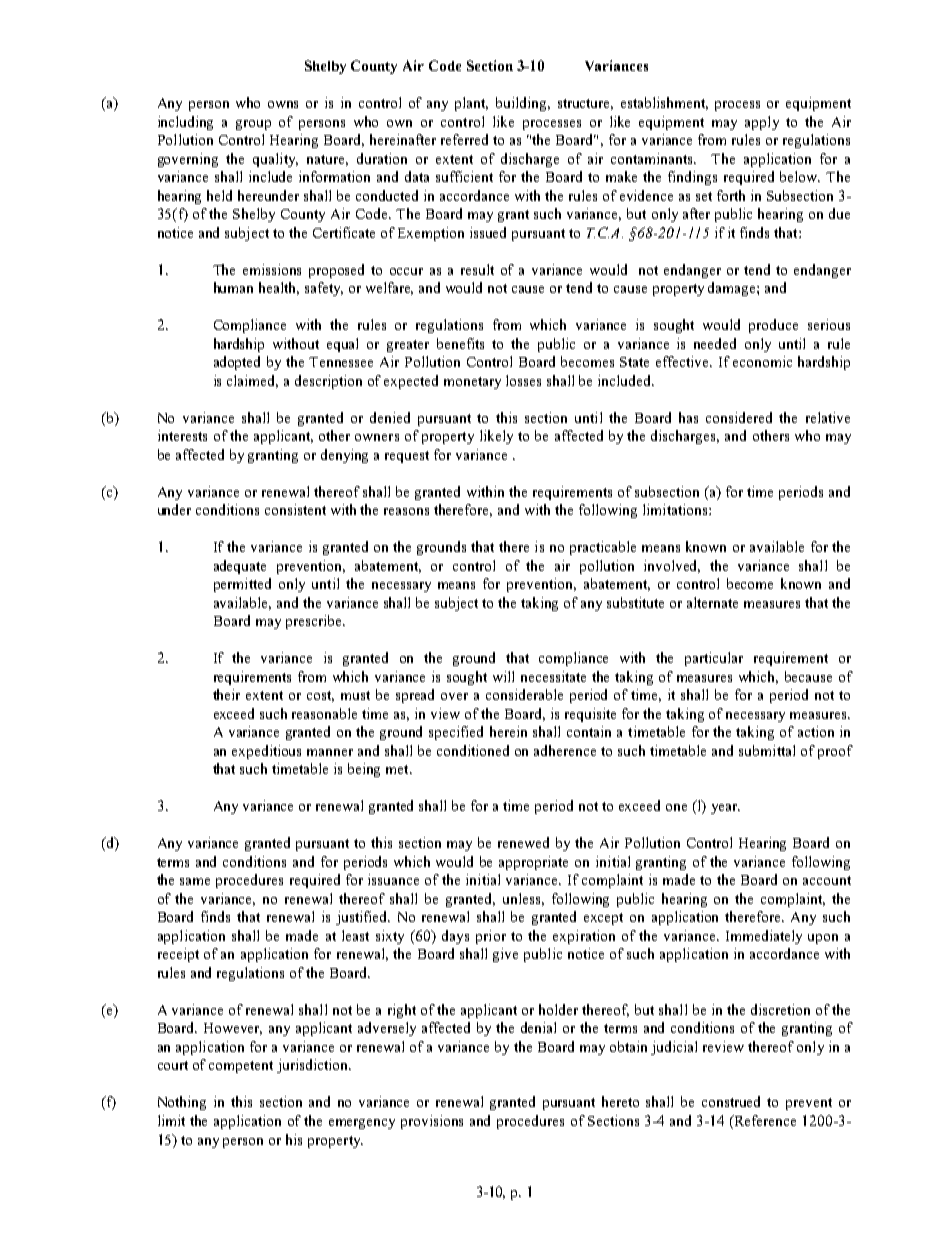  Describe the element at coordinates (241, 1067) in the screenshot. I see `competent` at that location.
